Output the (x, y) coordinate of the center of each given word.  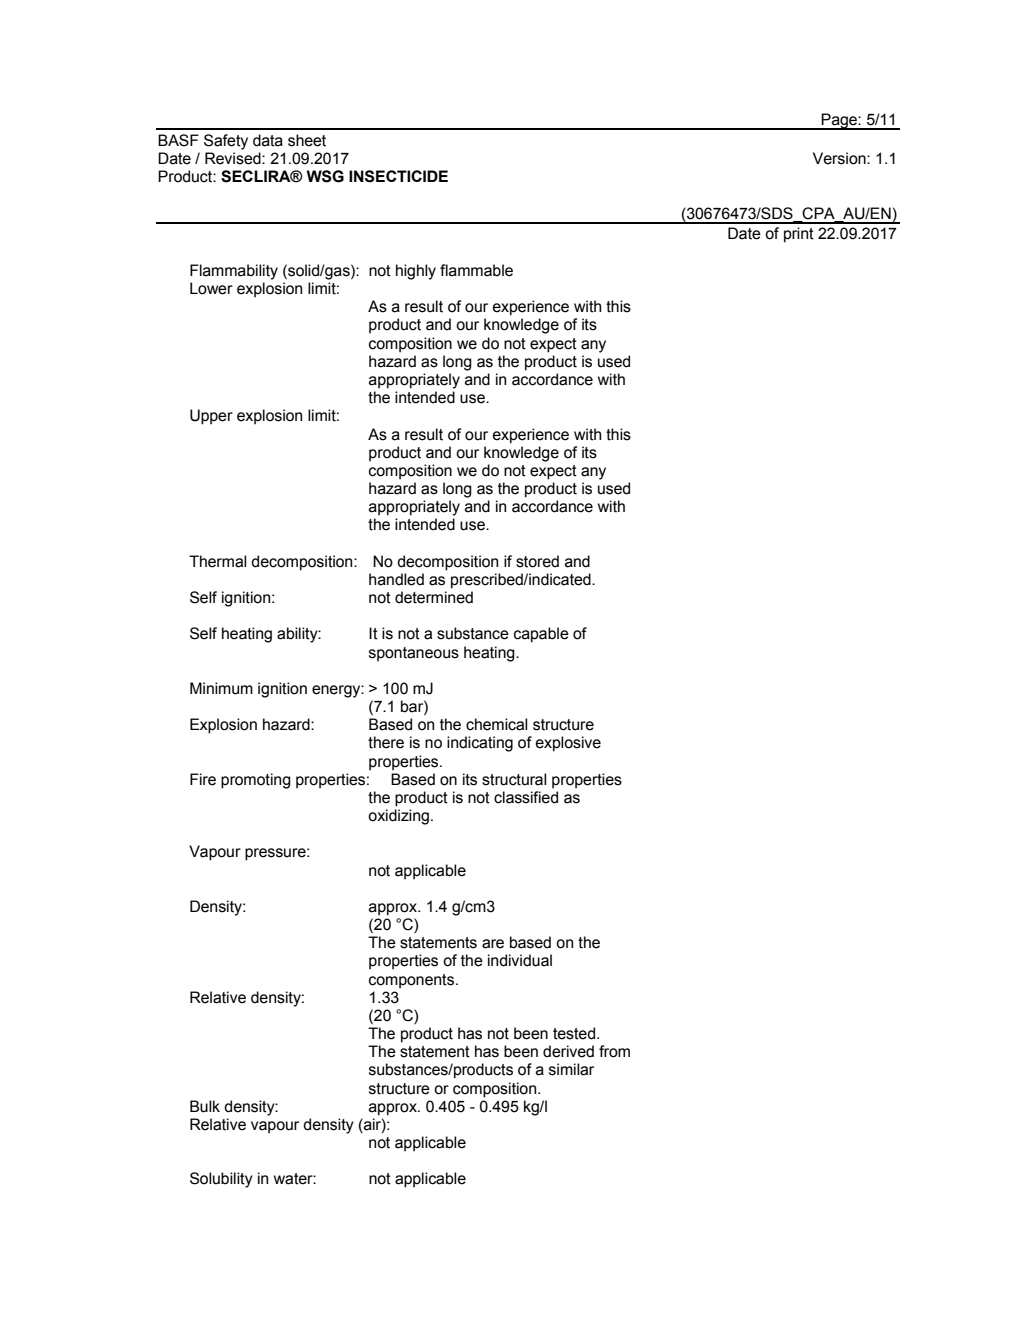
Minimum (221, 688)
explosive (568, 744)
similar (571, 1069)
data (268, 140)
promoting (256, 781)
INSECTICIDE (398, 176)
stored (537, 561)
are (493, 944)
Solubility (221, 1180)
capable (541, 635)
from (614, 1051)
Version (840, 158)
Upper (211, 417)
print (799, 235)
